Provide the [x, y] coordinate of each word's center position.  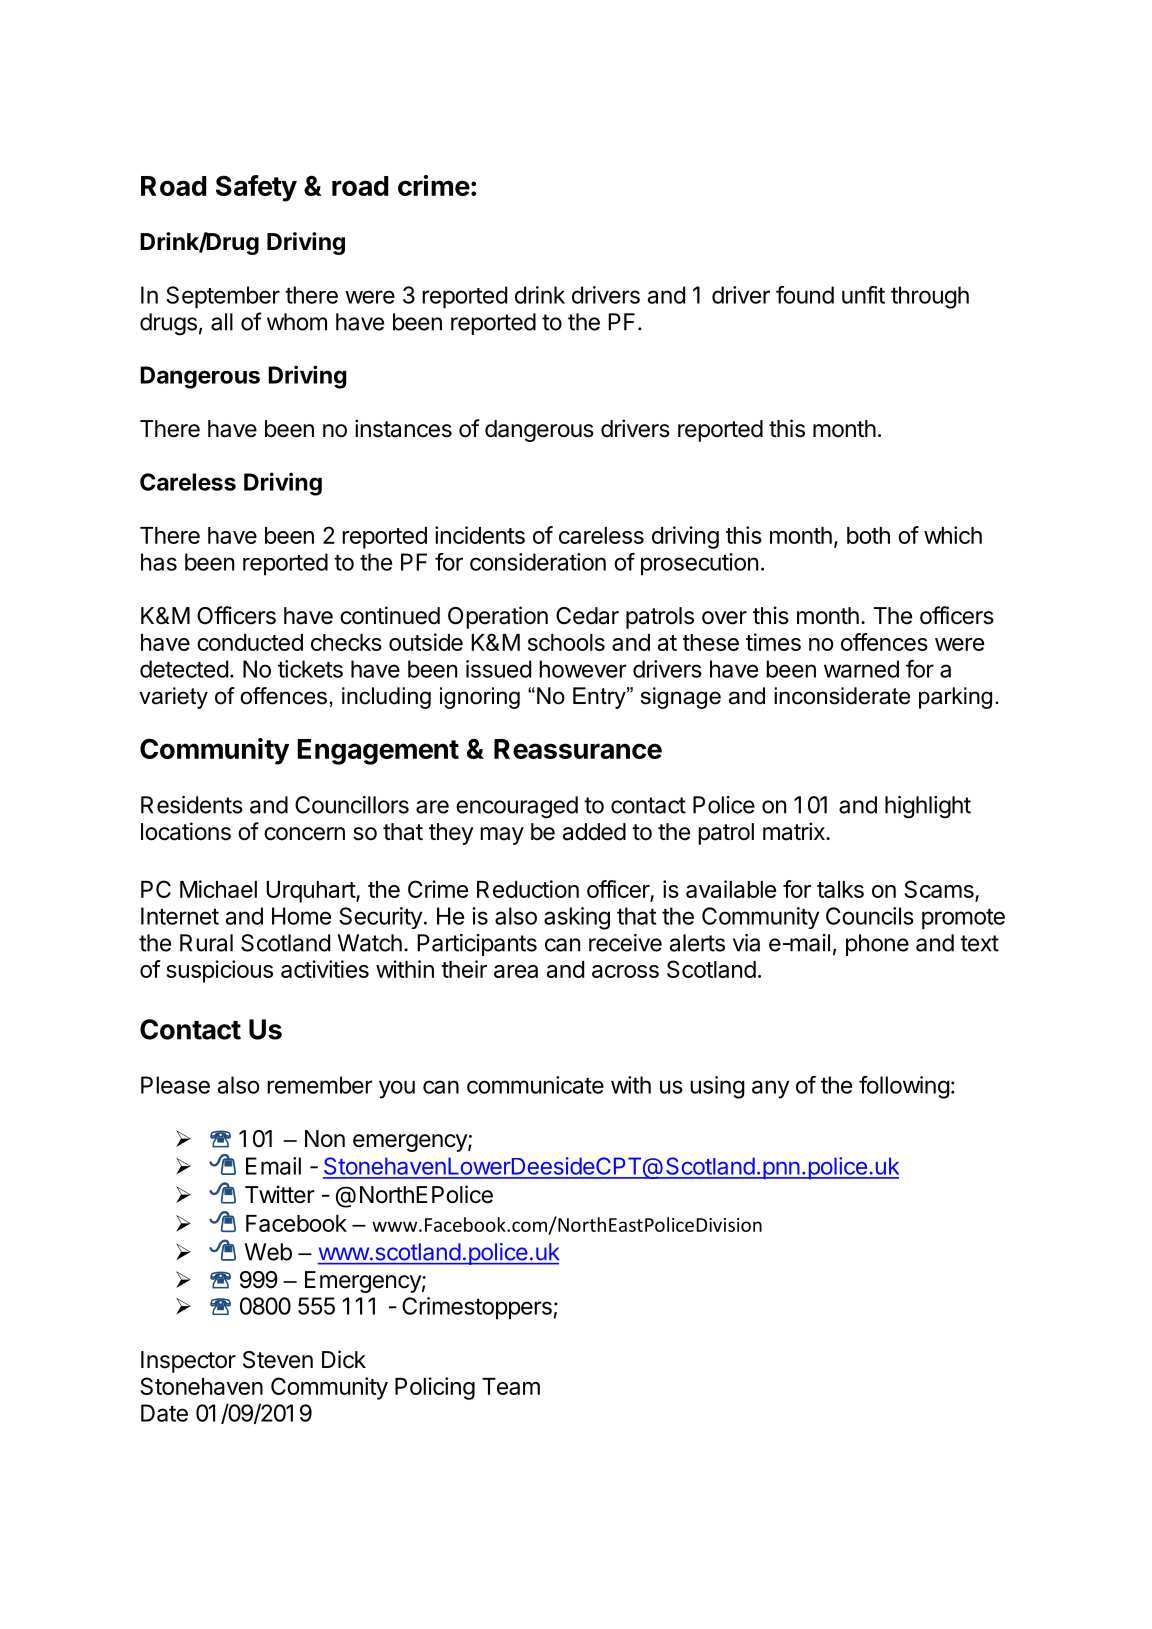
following [904, 1087]
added [594, 832]
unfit [863, 295]
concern [304, 834]
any [770, 1089]
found [805, 295]
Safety [256, 188]
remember [320, 1085]
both [868, 535]
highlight [928, 807]
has [159, 562]
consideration [538, 562]
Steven [278, 1360]
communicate [535, 1085]
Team [511, 1386]
